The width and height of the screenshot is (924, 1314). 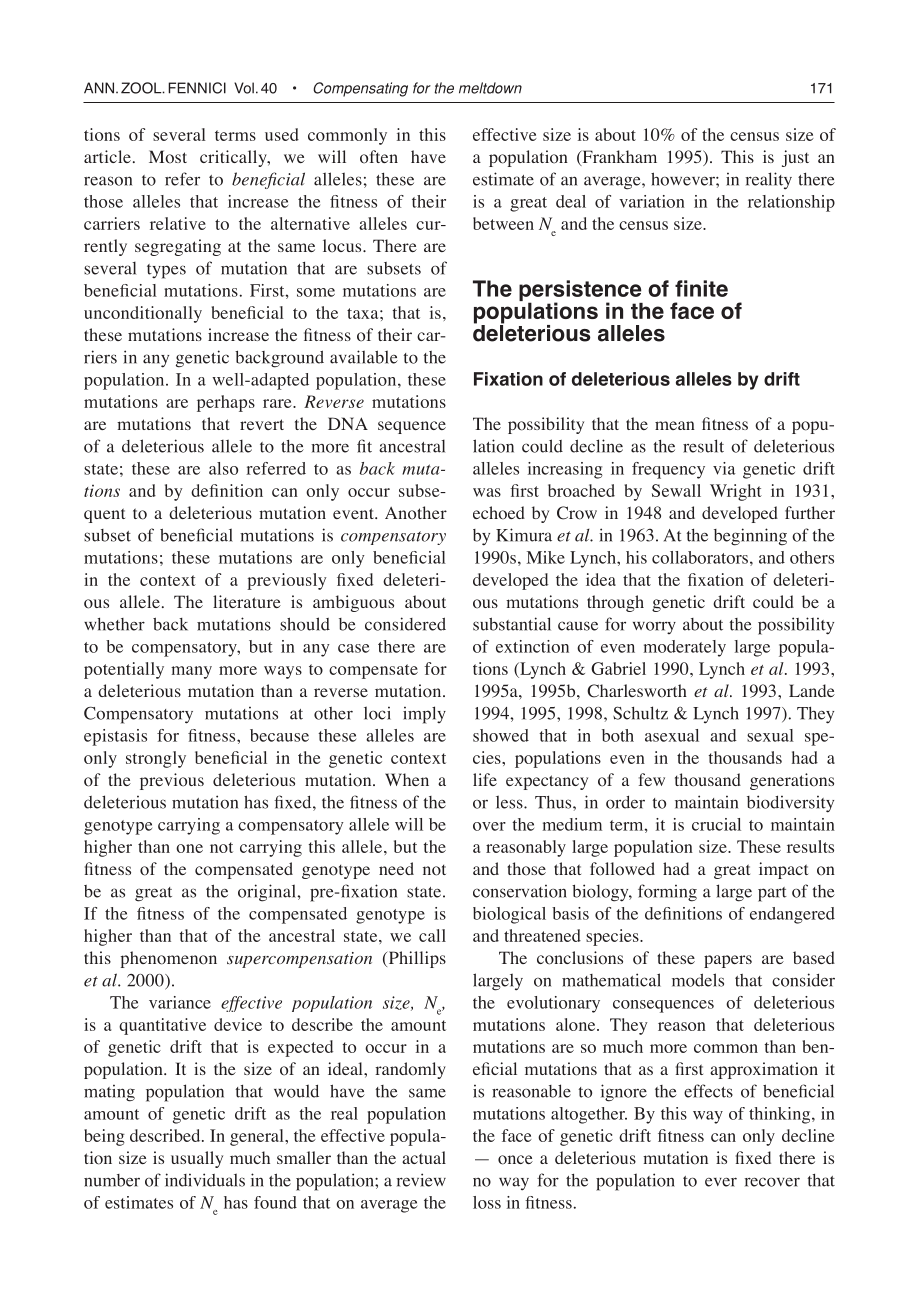 What do you see at coordinates (364, 357) in the screenshot?
I see `available` at bounding box center [364, 357].
